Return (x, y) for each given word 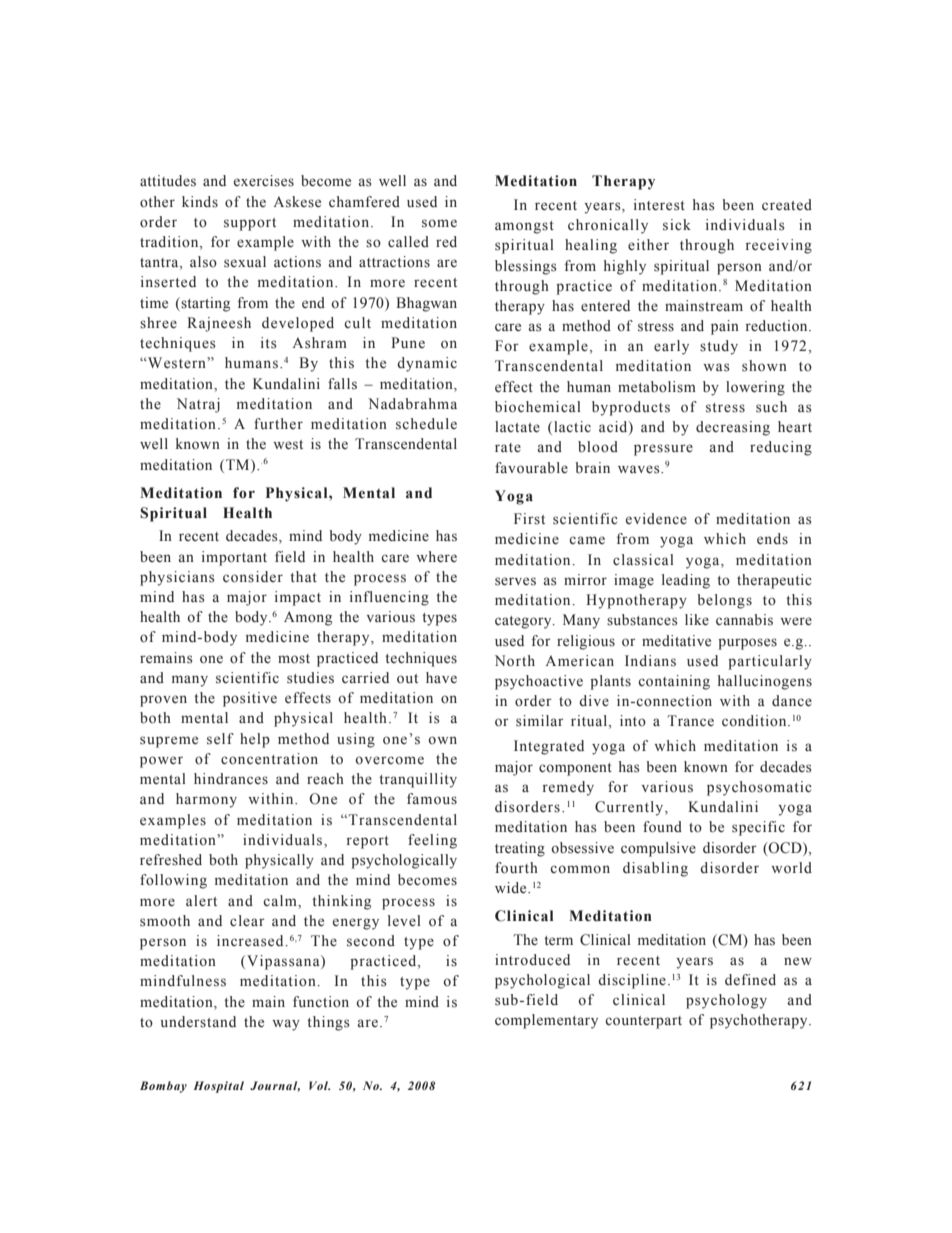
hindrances (231, 778)
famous (432, 799)
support (250, 224)
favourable (531, 468)
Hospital (219, 1087)
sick (677, 225)
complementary (546, 1021)
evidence (656, 519)
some (439, 223)
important (234, 558)
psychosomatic (759, 788)
